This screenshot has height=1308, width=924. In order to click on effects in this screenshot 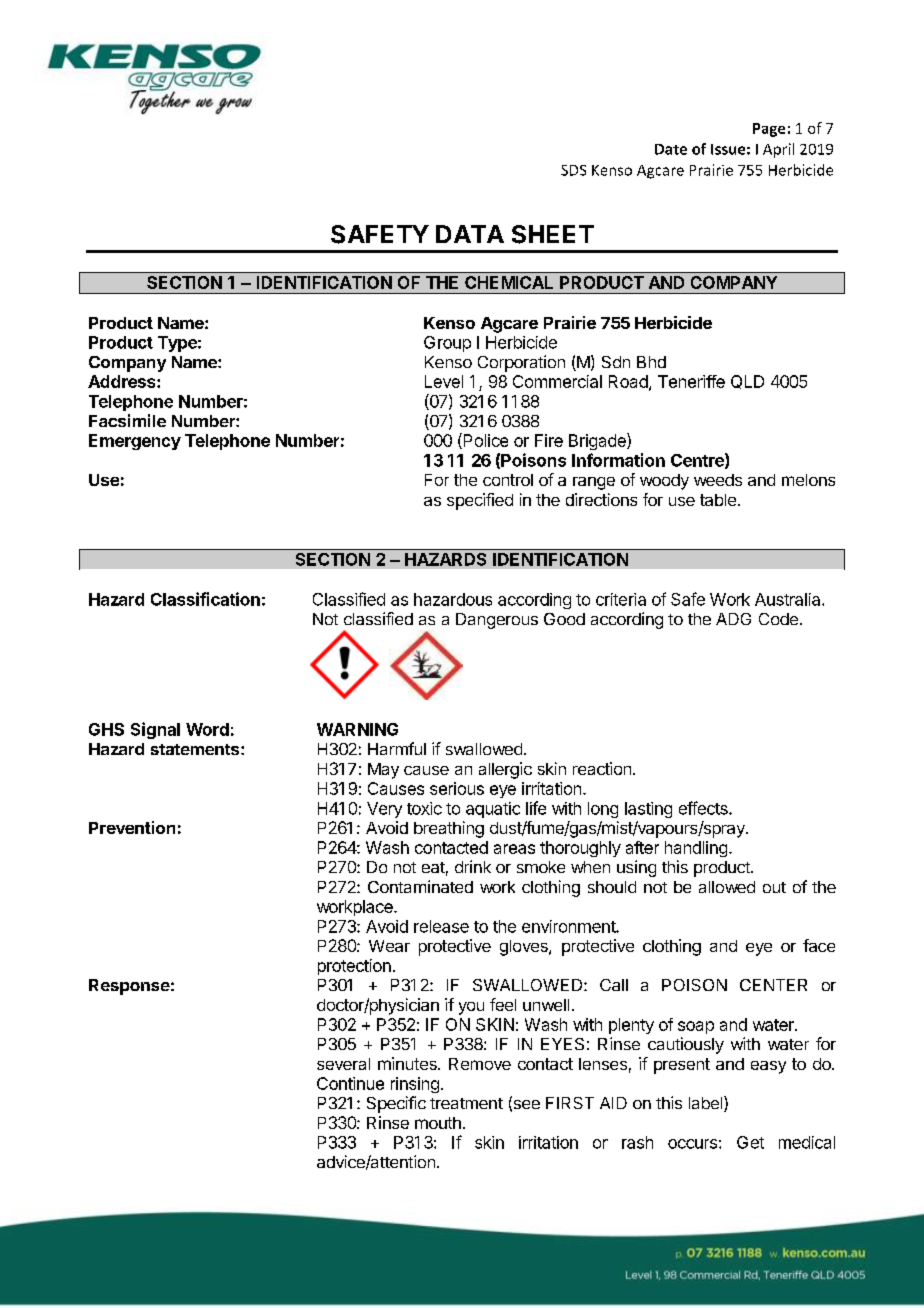, I will do `click(704, 808)`.
